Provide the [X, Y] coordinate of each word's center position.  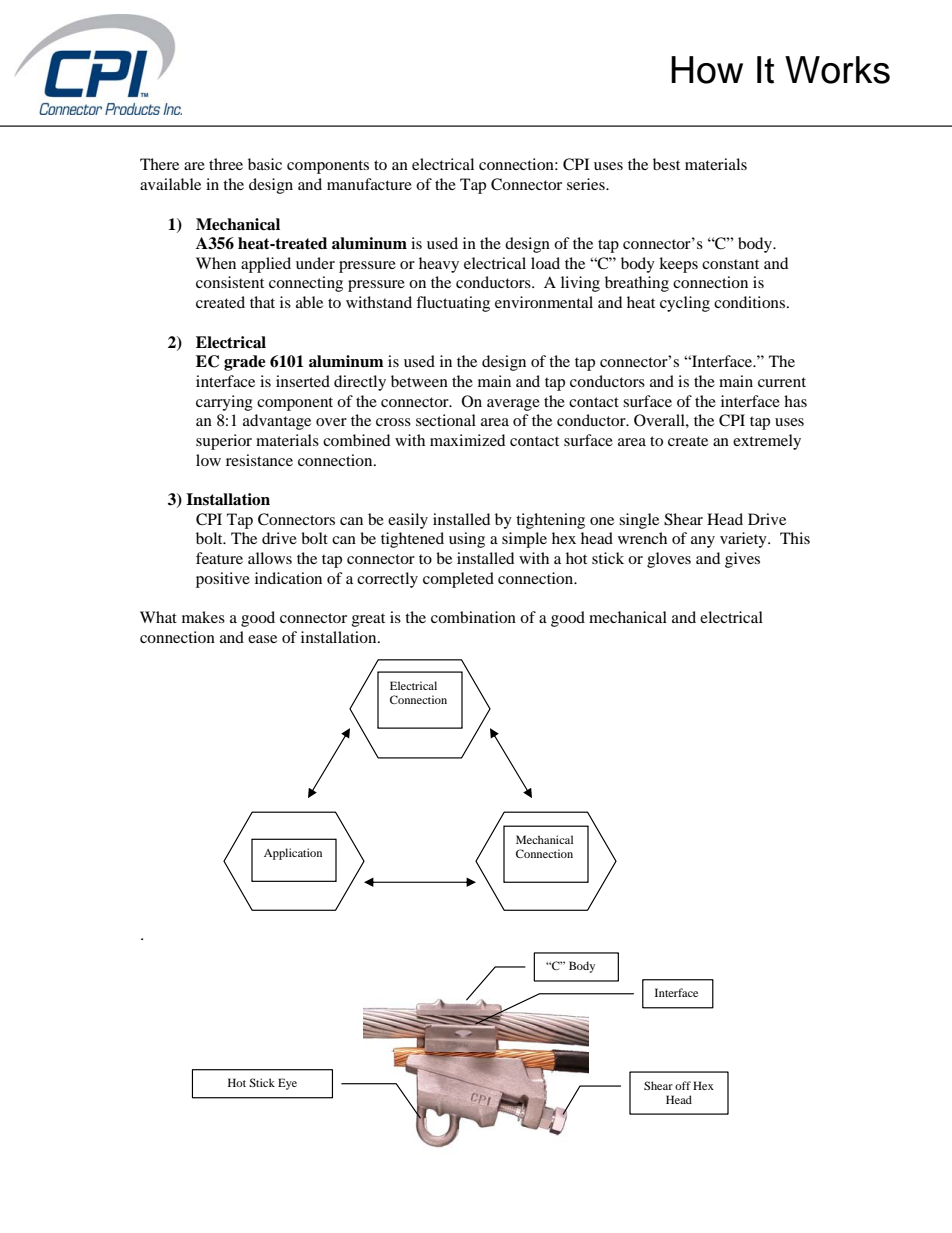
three [226, 164]
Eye [287, 1084]
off [683, 1085]
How [707, 70]
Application [293, 854]
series [587, 184]
